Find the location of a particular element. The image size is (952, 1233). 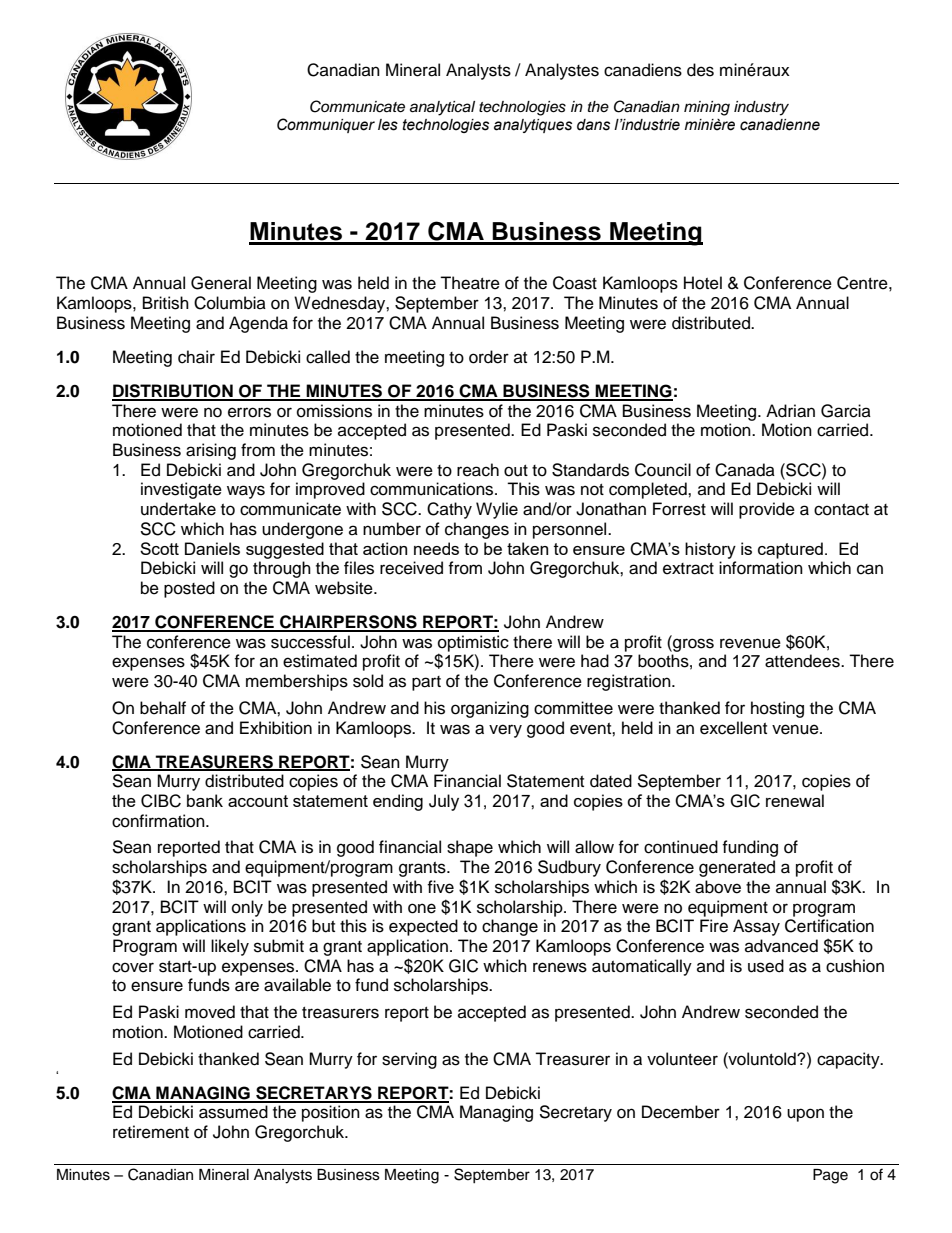

Exhibition is located at coordinates (276, 728).
